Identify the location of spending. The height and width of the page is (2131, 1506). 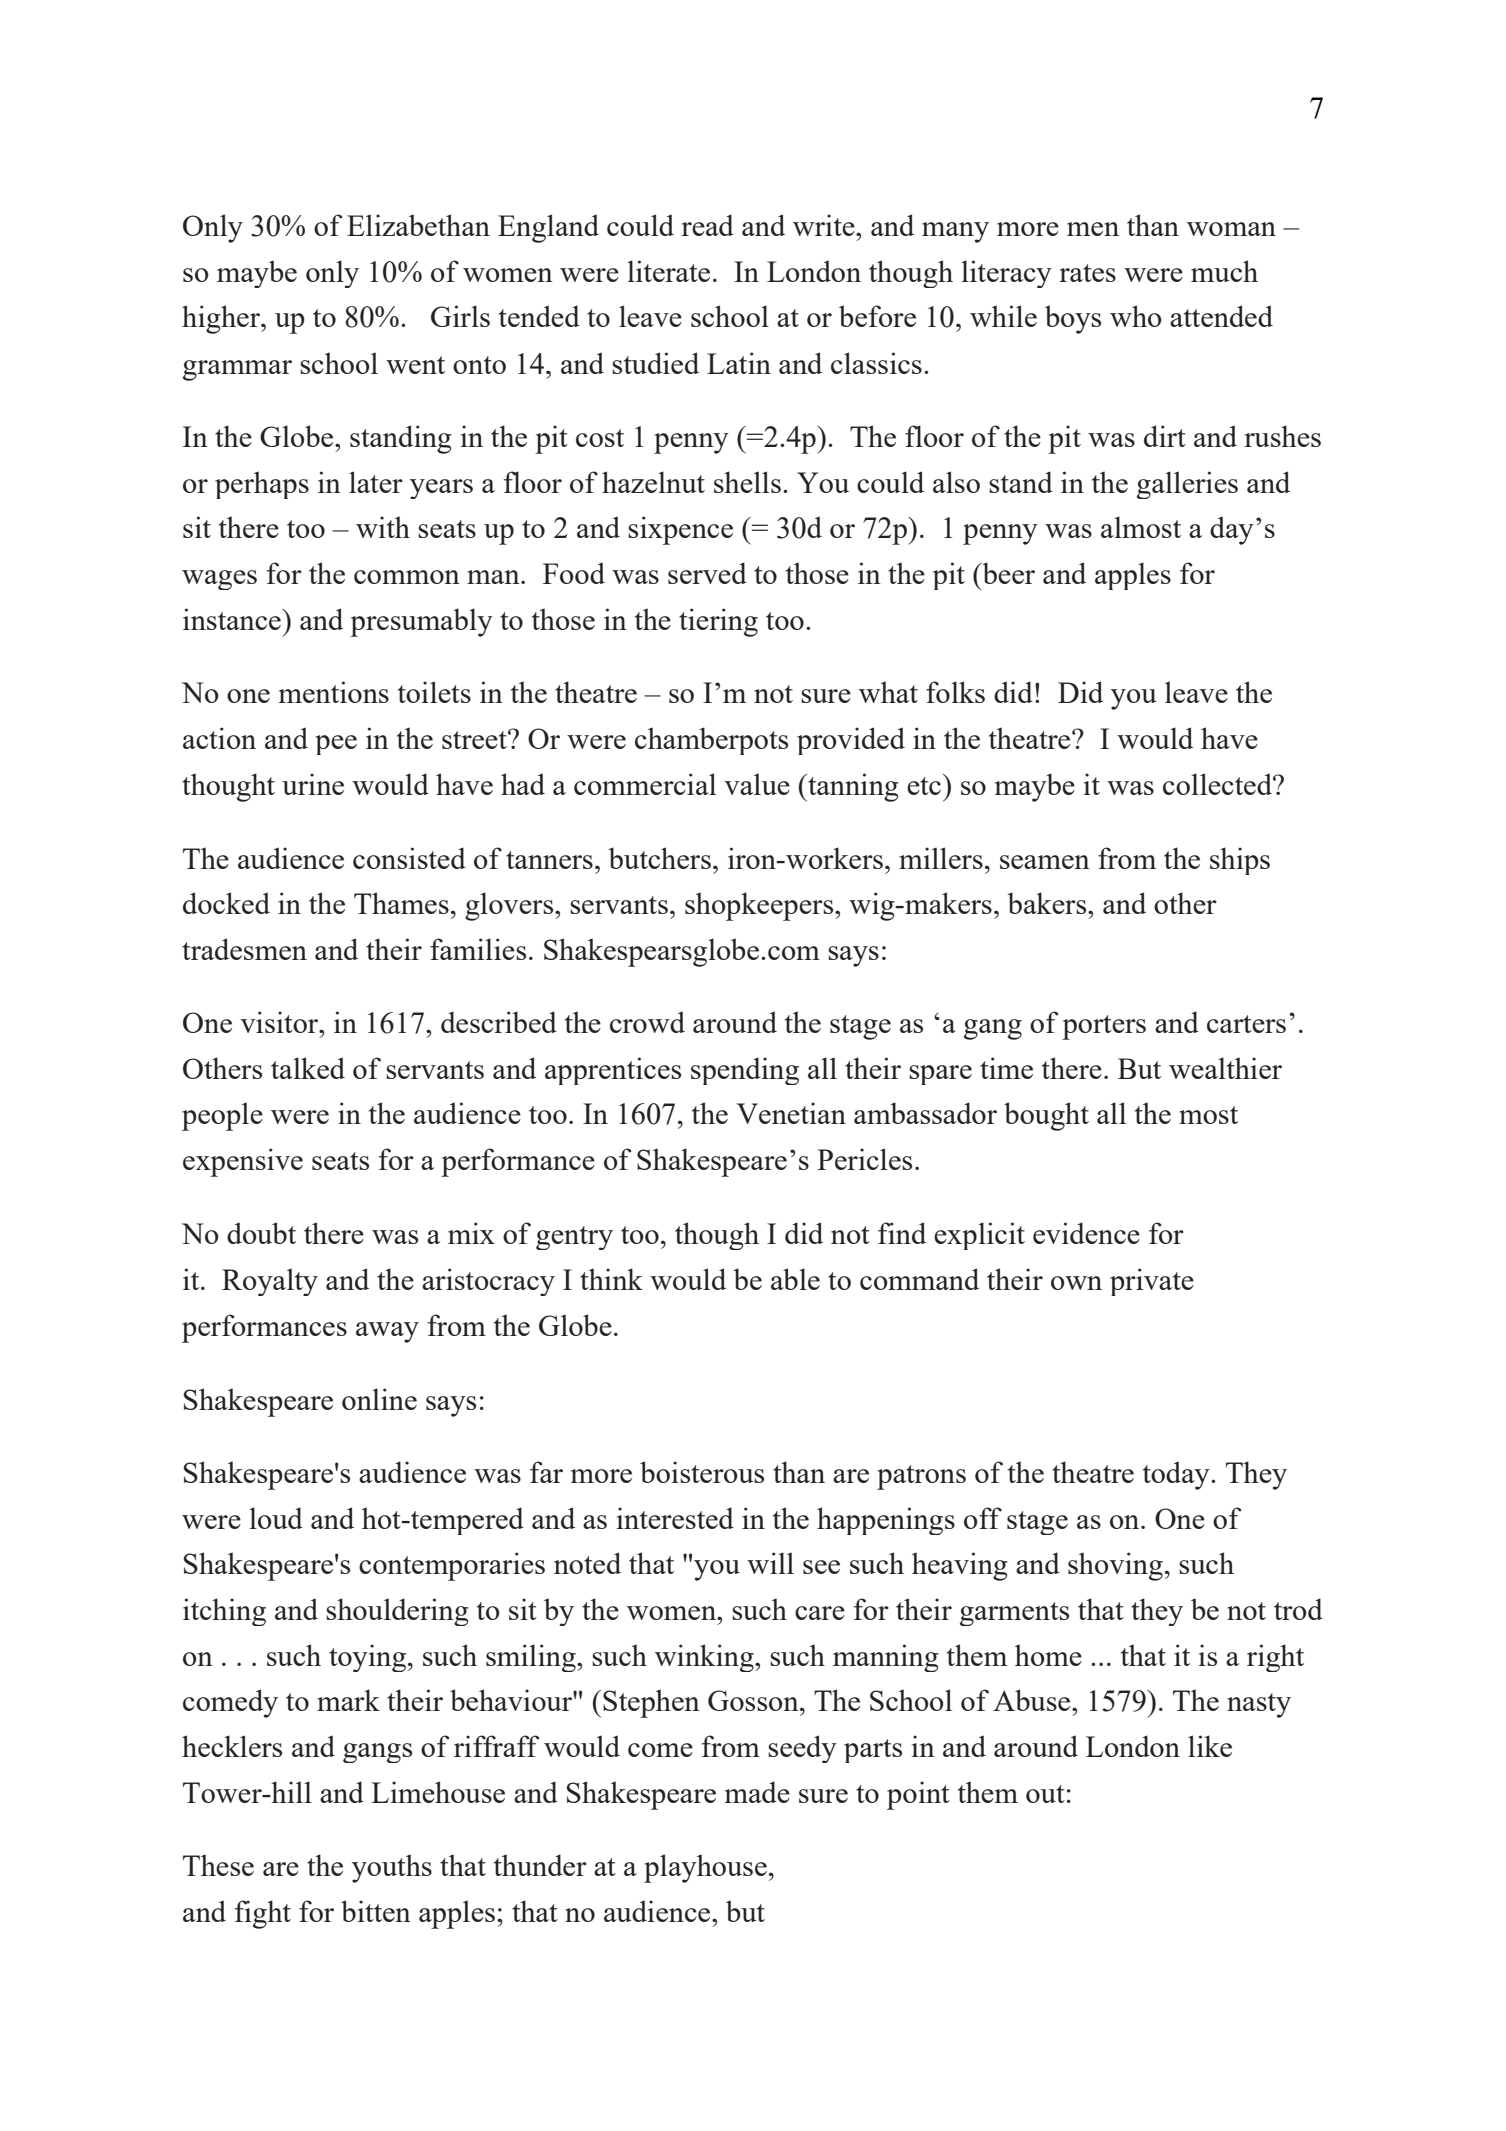
(745, 1071).
